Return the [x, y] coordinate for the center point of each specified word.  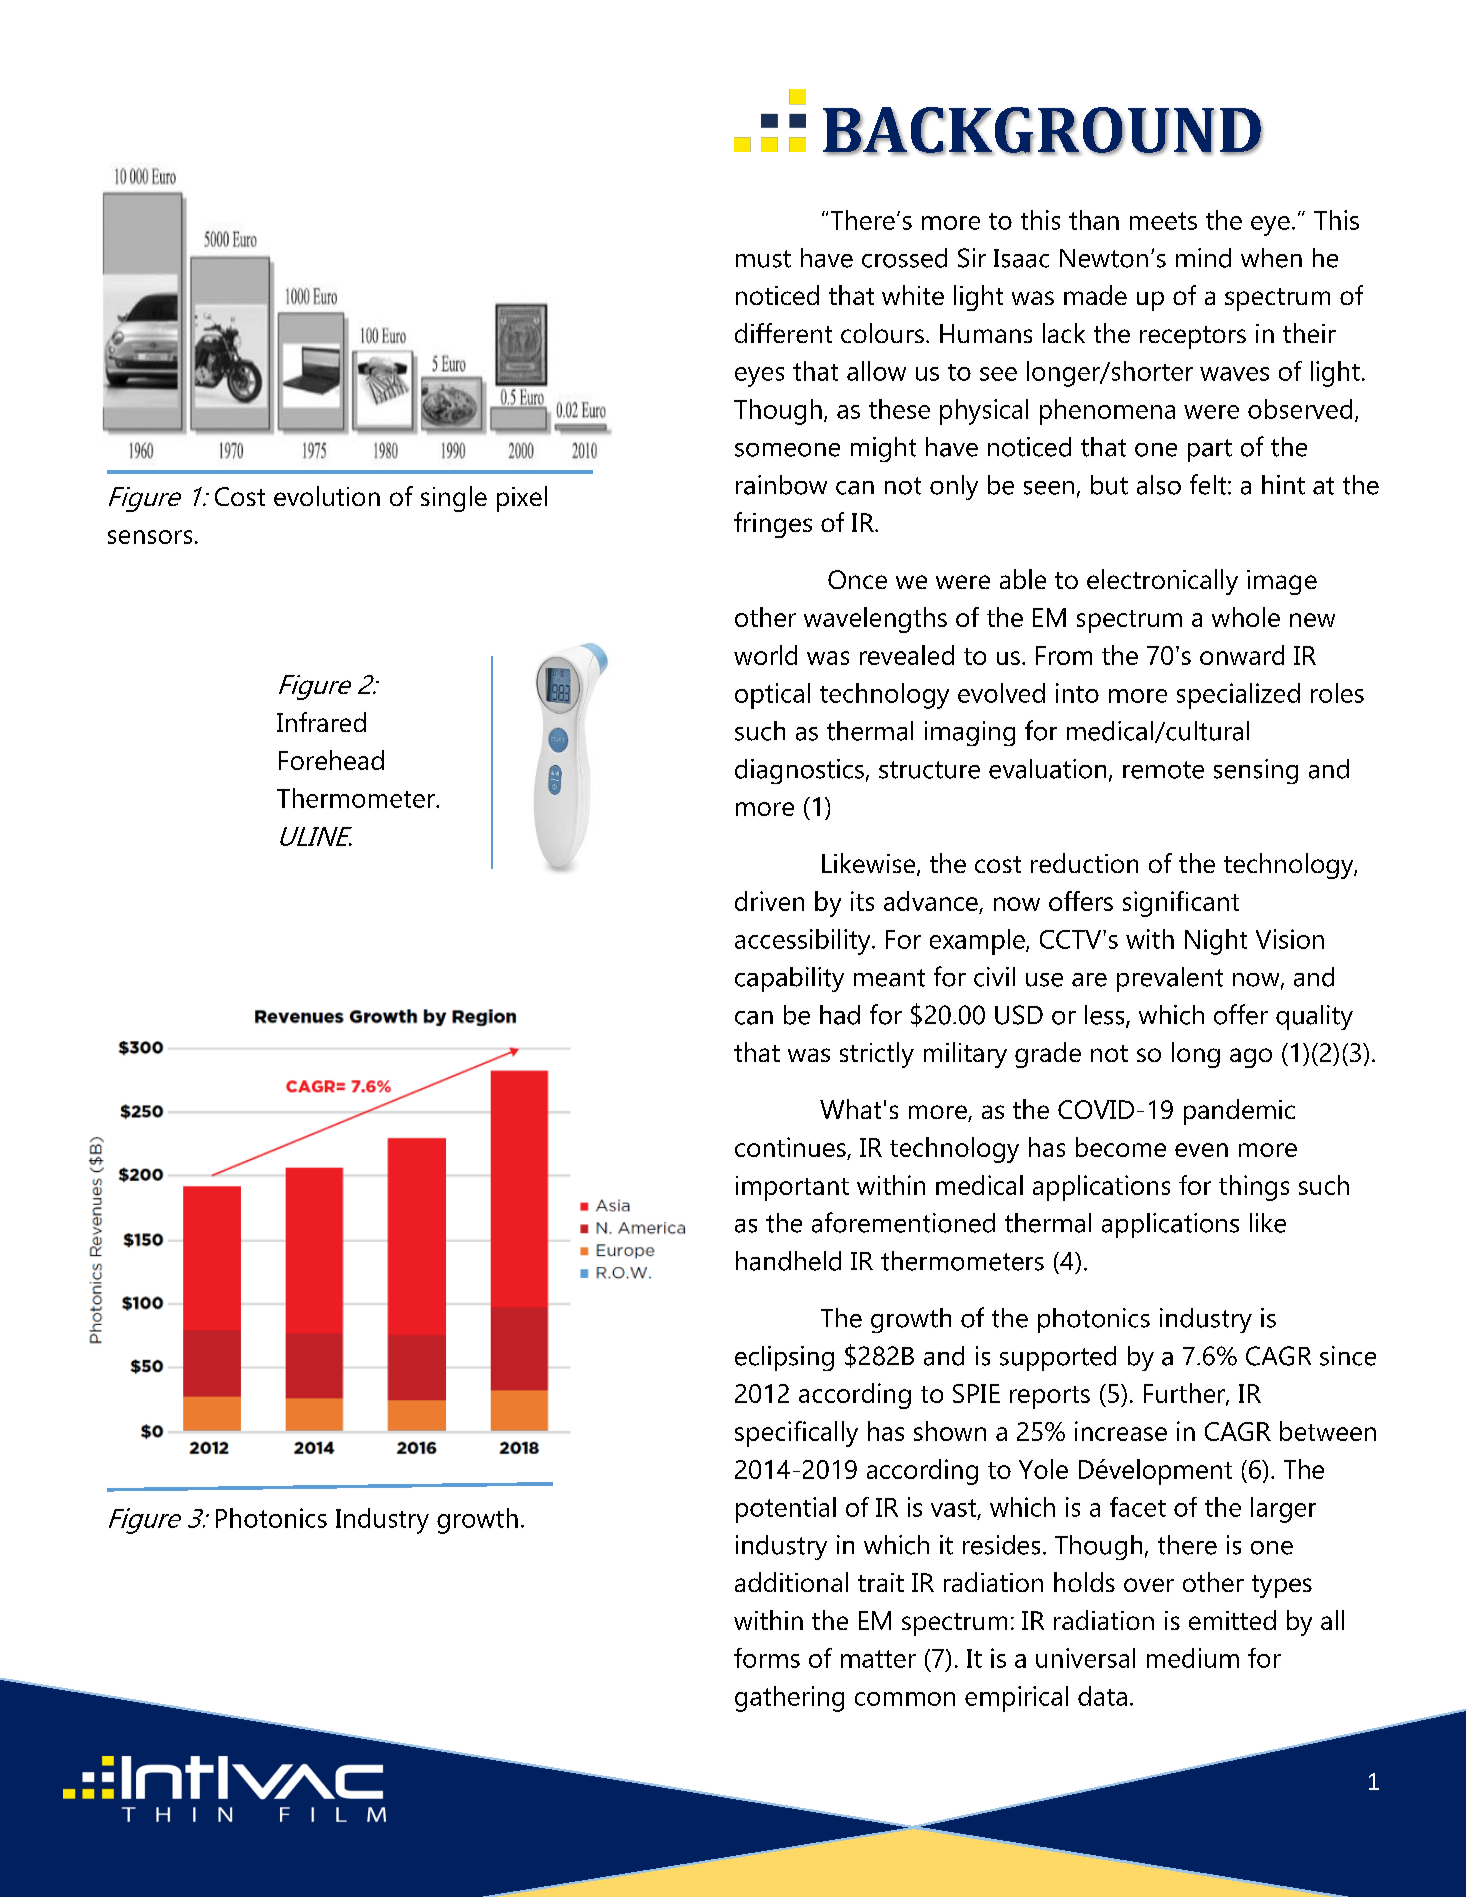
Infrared [321, 722]
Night [1216, 942]
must [763, 259]
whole [1246, 617]
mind [1203, 258]
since [1348, 1356]
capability [789, 979]
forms [767, 1658]
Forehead [331, 760]
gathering [789, 1699]
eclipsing [784, 1358]
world [765, 655]
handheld [788, 1261]
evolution [327, 496]
